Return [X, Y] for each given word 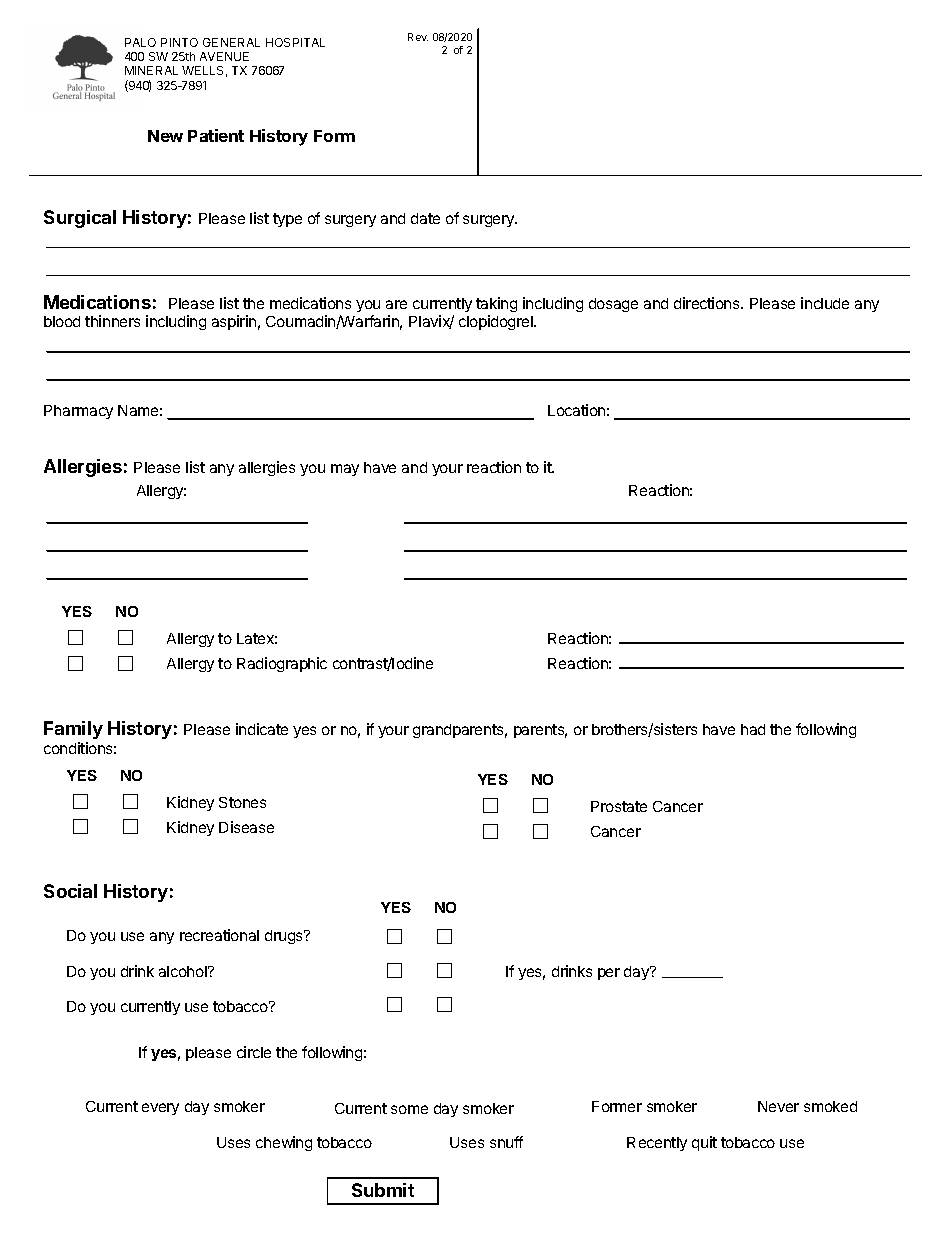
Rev [418, 37]
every [160, 1109]
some [409, 1109]
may [345, 470]
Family [73, 730]
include [825, 303]
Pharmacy [78, 412]
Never [778, 1106]
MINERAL [151, 70]
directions [708, 303]
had [753, 729]
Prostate [619, 806]
